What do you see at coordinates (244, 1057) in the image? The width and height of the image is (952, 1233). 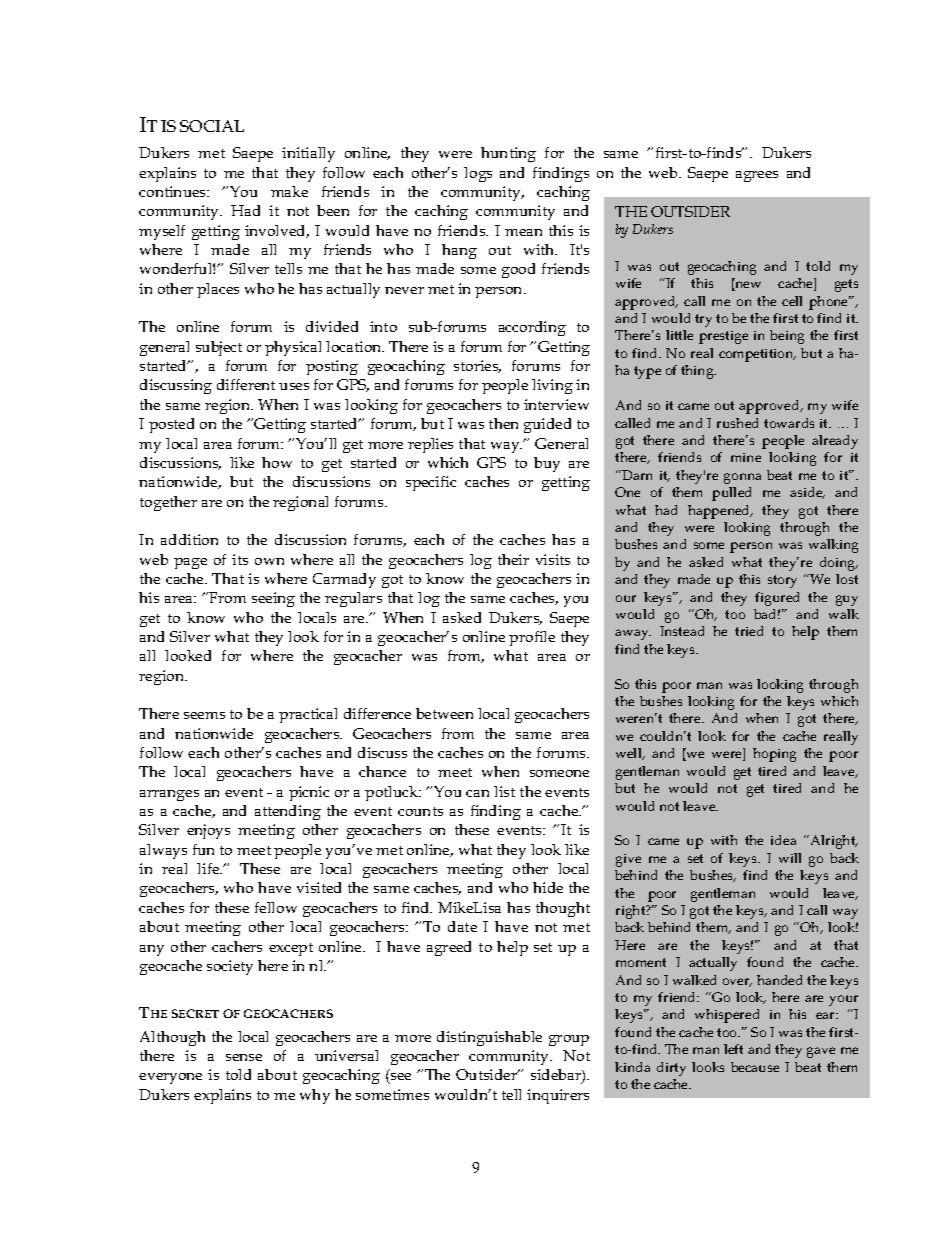 I see `sense` at bounding box center [244, 1057].
